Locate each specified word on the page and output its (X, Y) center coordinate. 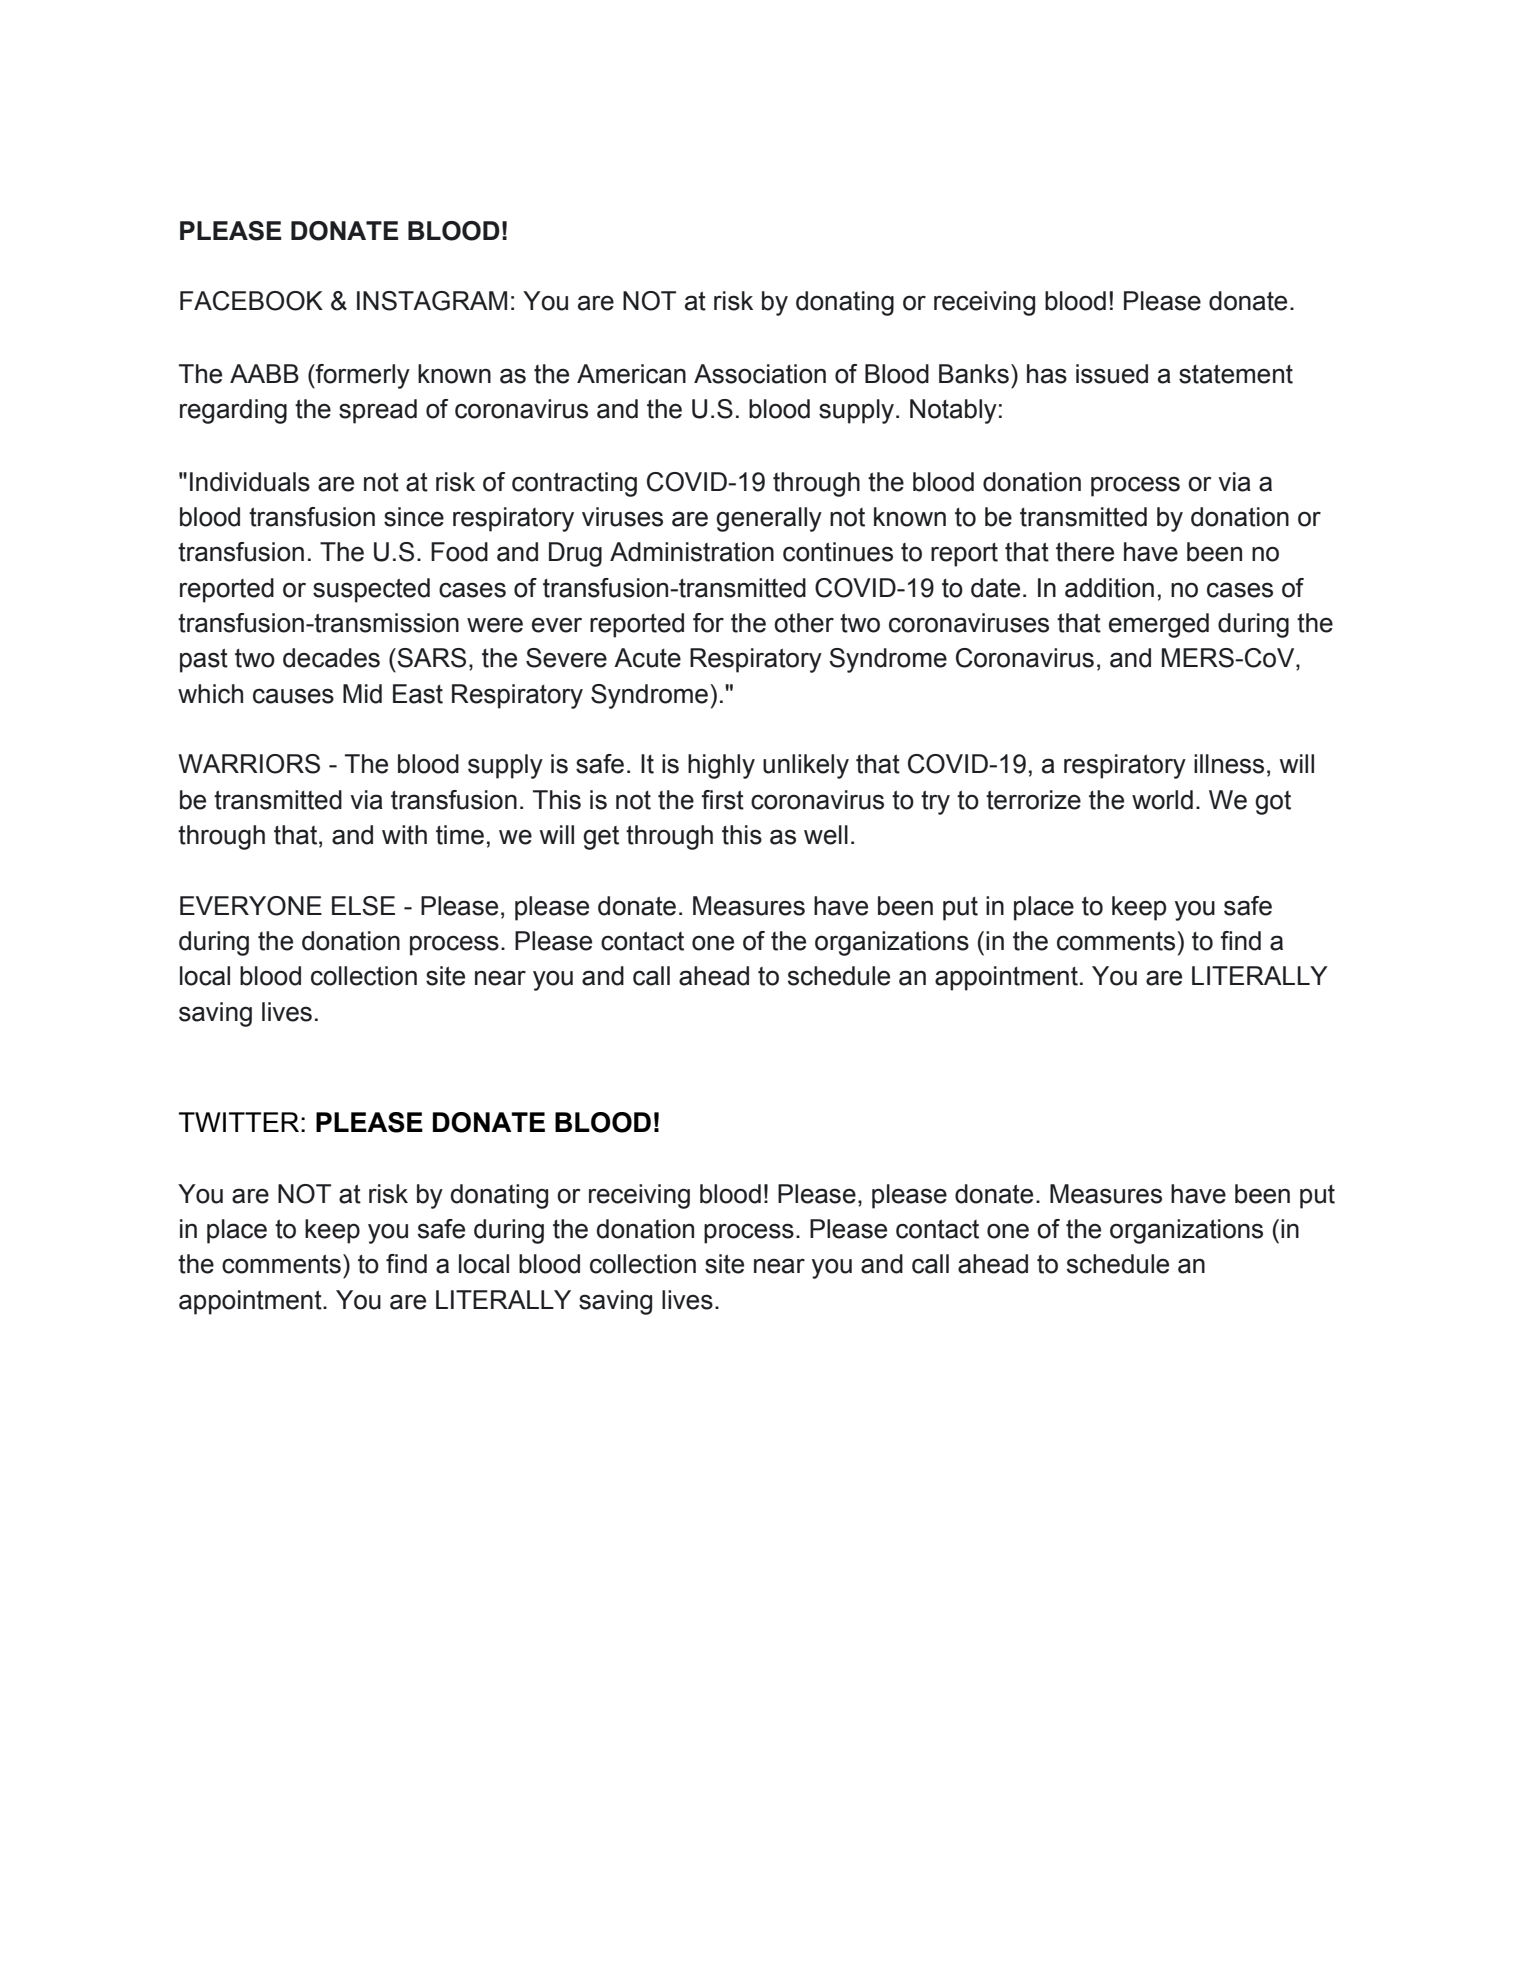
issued (1112, 374)
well (826, 835)
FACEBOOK (251, 301)
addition (1109, 588)
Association (760, 374)
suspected (371, 590)
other (804, 623)
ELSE (363, 906)
